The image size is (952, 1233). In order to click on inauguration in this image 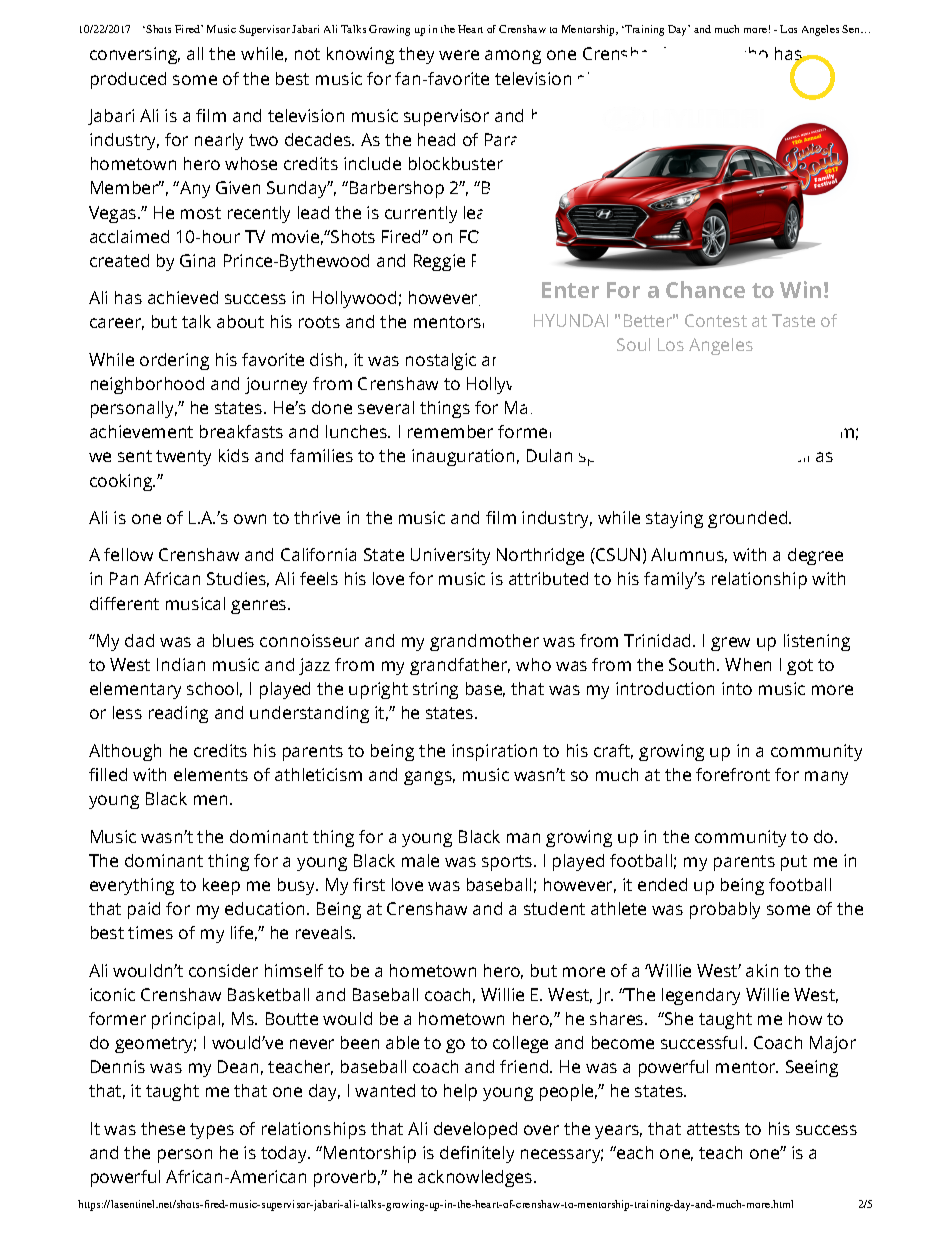, I will do `click(463, 457)`.
